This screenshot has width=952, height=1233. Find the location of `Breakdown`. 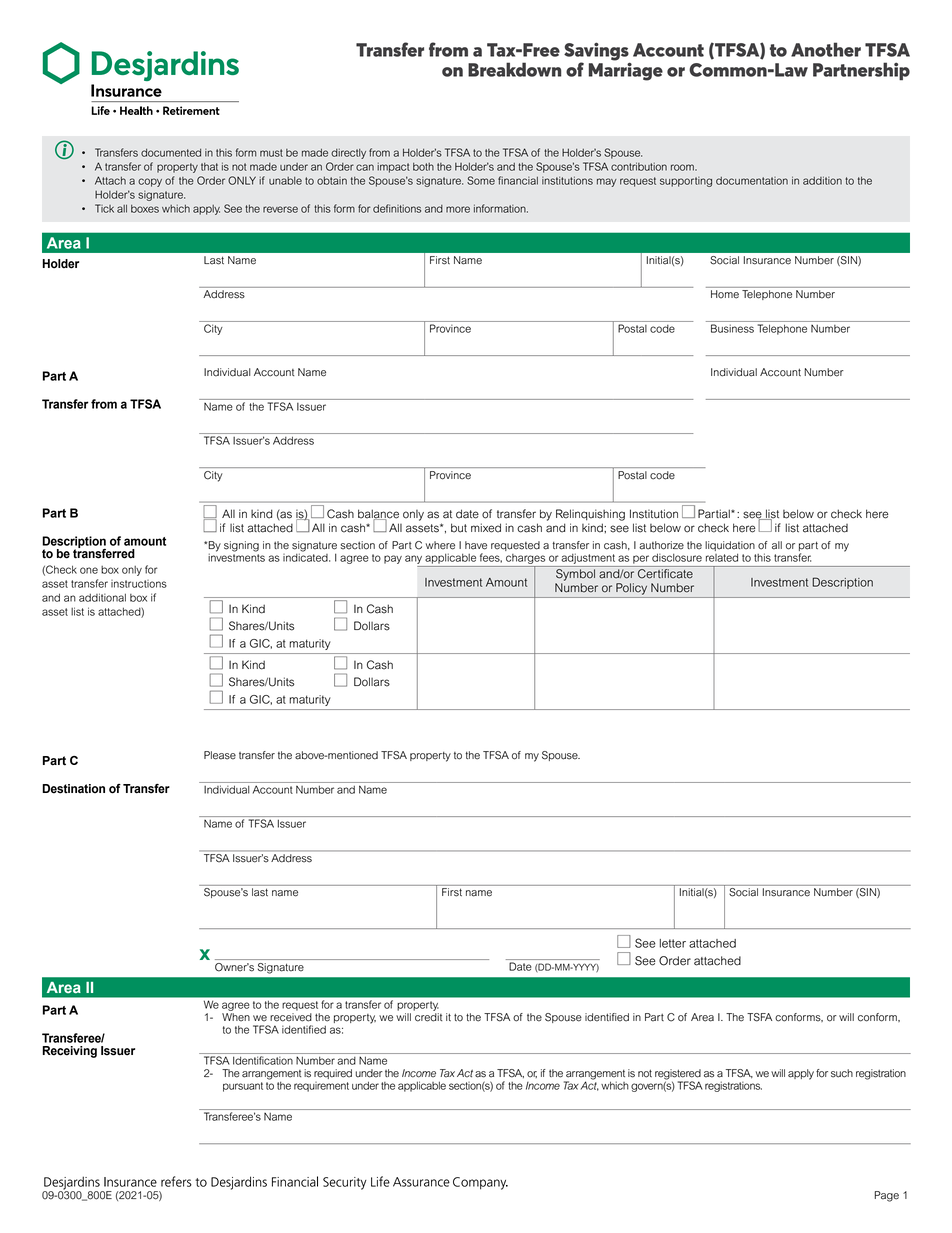

Breakdown is located at coordinates (515, 69).
